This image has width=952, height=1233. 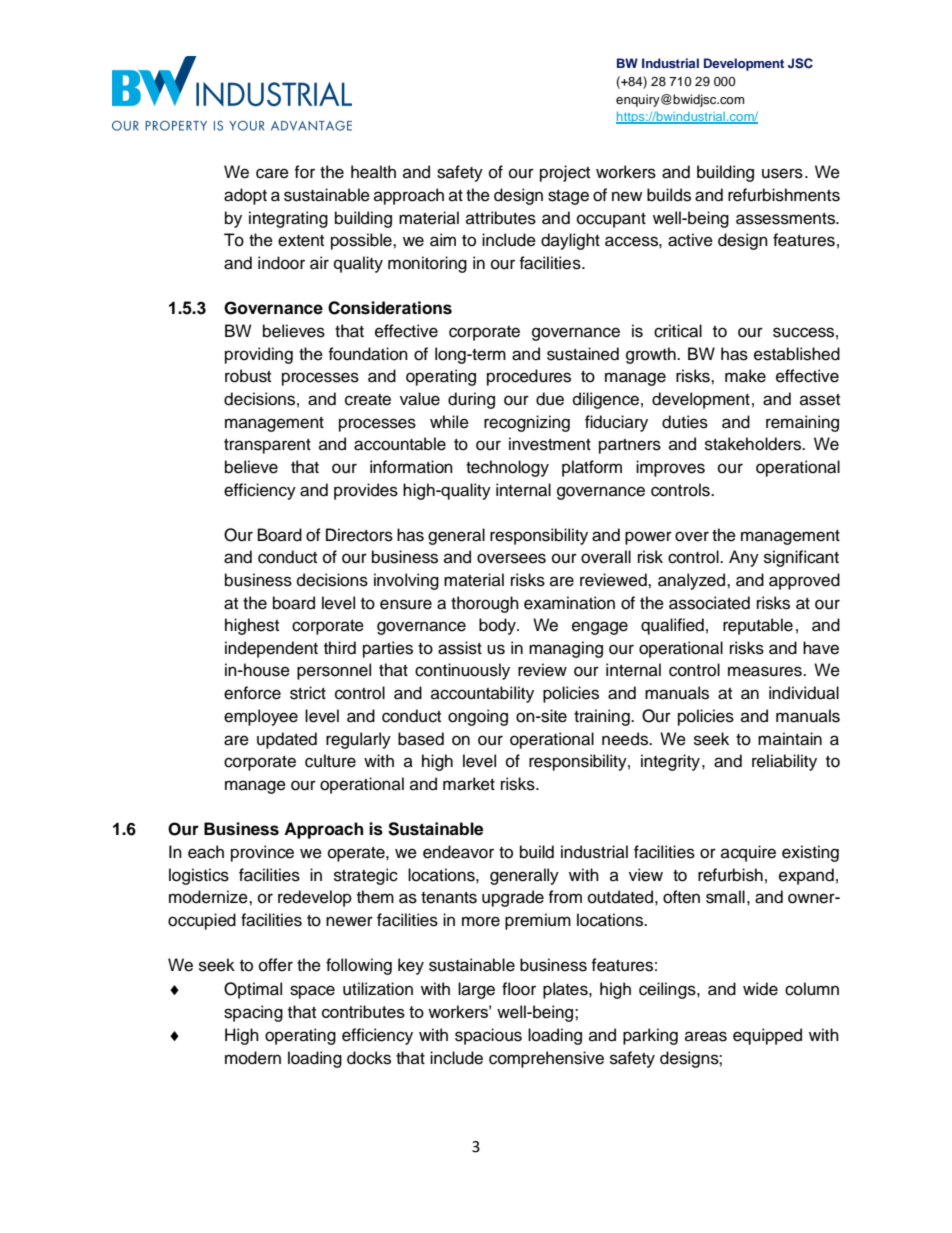 I want to click on body, so click(x=498, y=626).
